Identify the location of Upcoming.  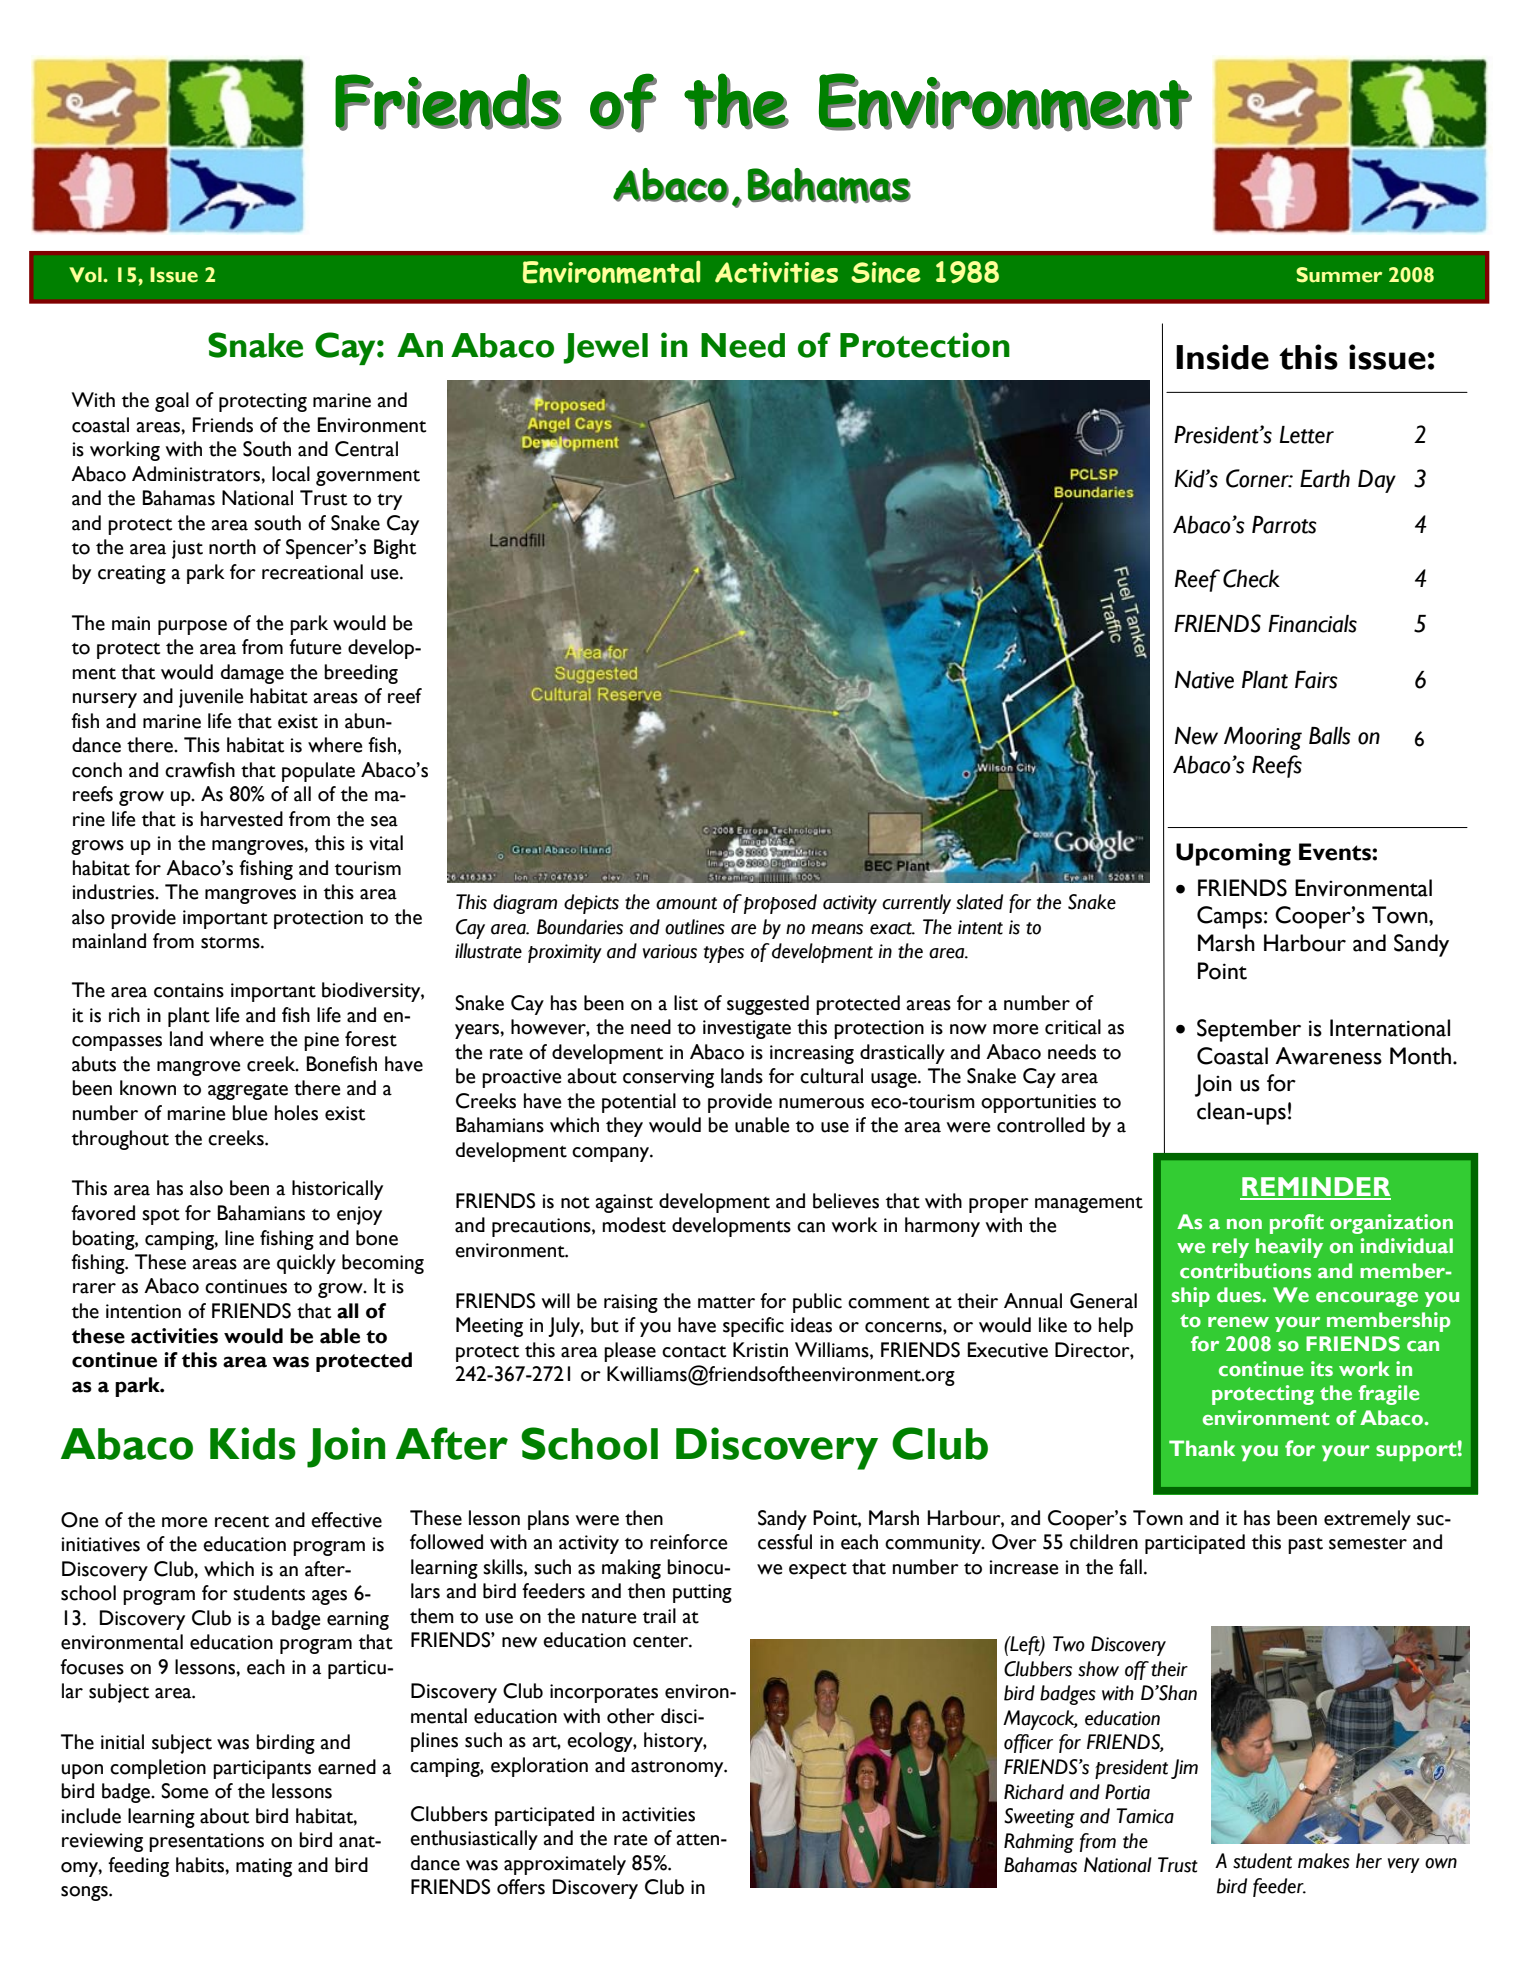
(1233, 854).
